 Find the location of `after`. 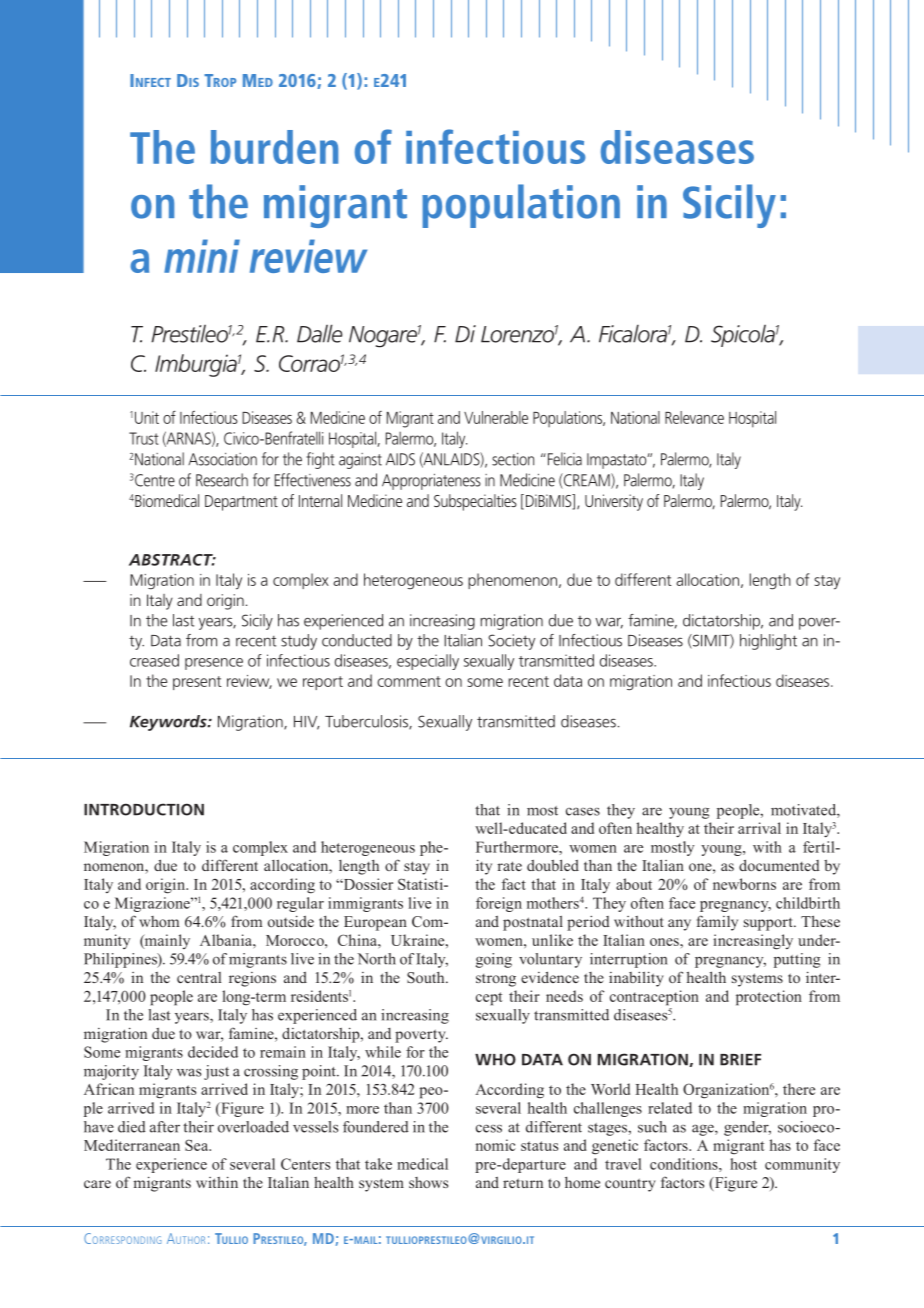

after is located at coordinates (165, 1127).
